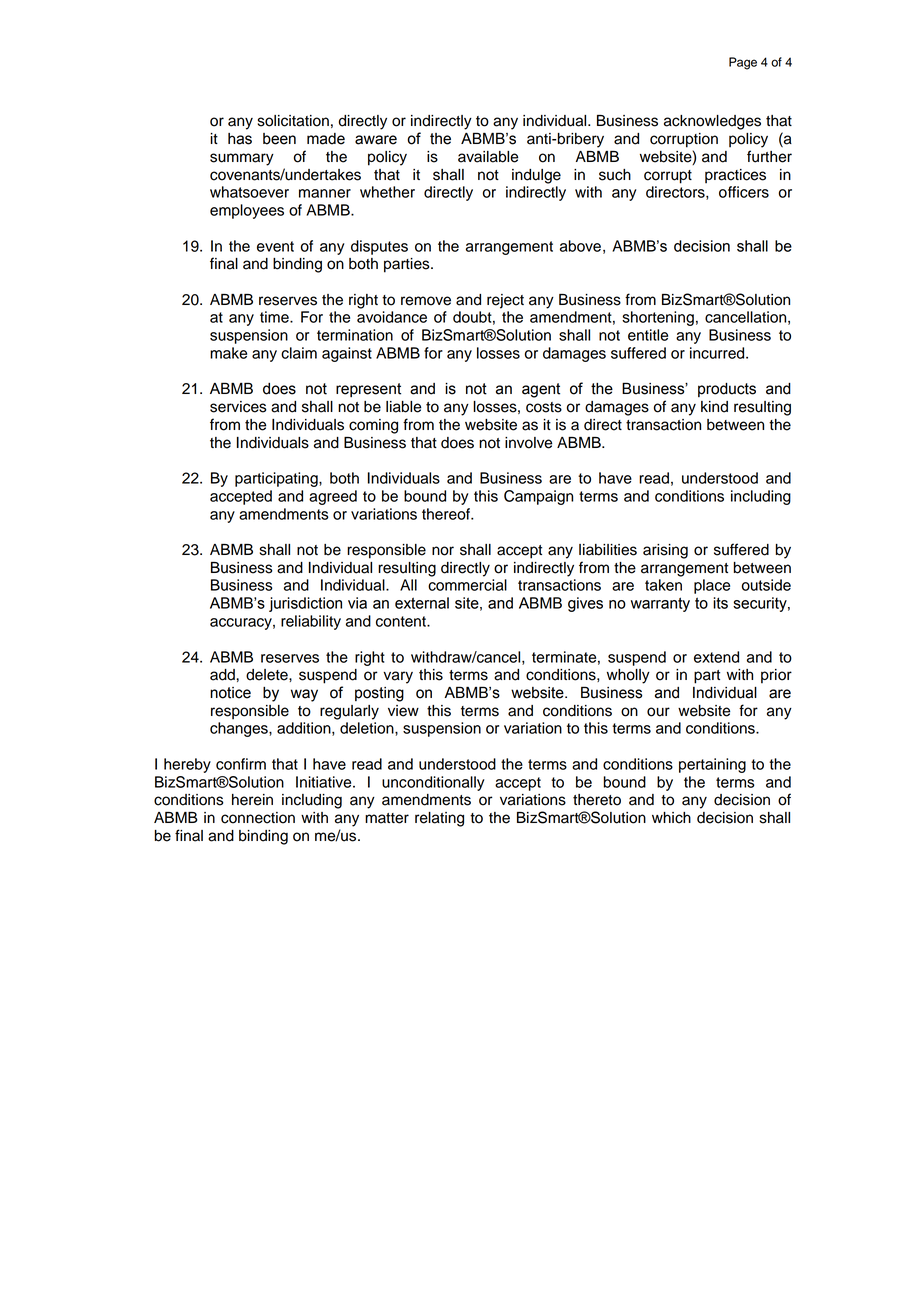 The height and width of the image is (1308, 924). What do you see at coordinates (505, 301) in the image?
I see `reject` at bounding box center [505, 301].
